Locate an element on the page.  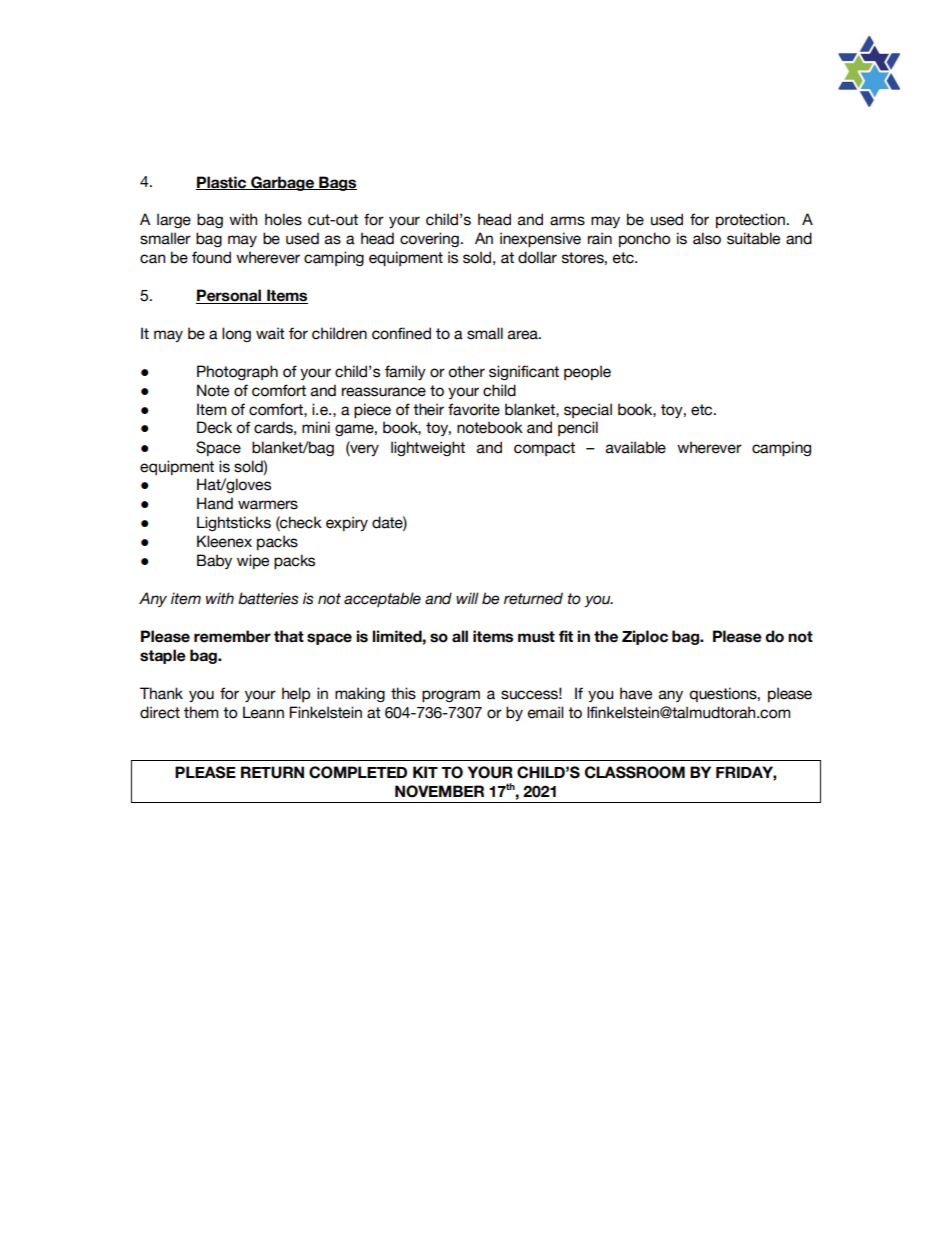
also is located at coordinates (707, 238).
